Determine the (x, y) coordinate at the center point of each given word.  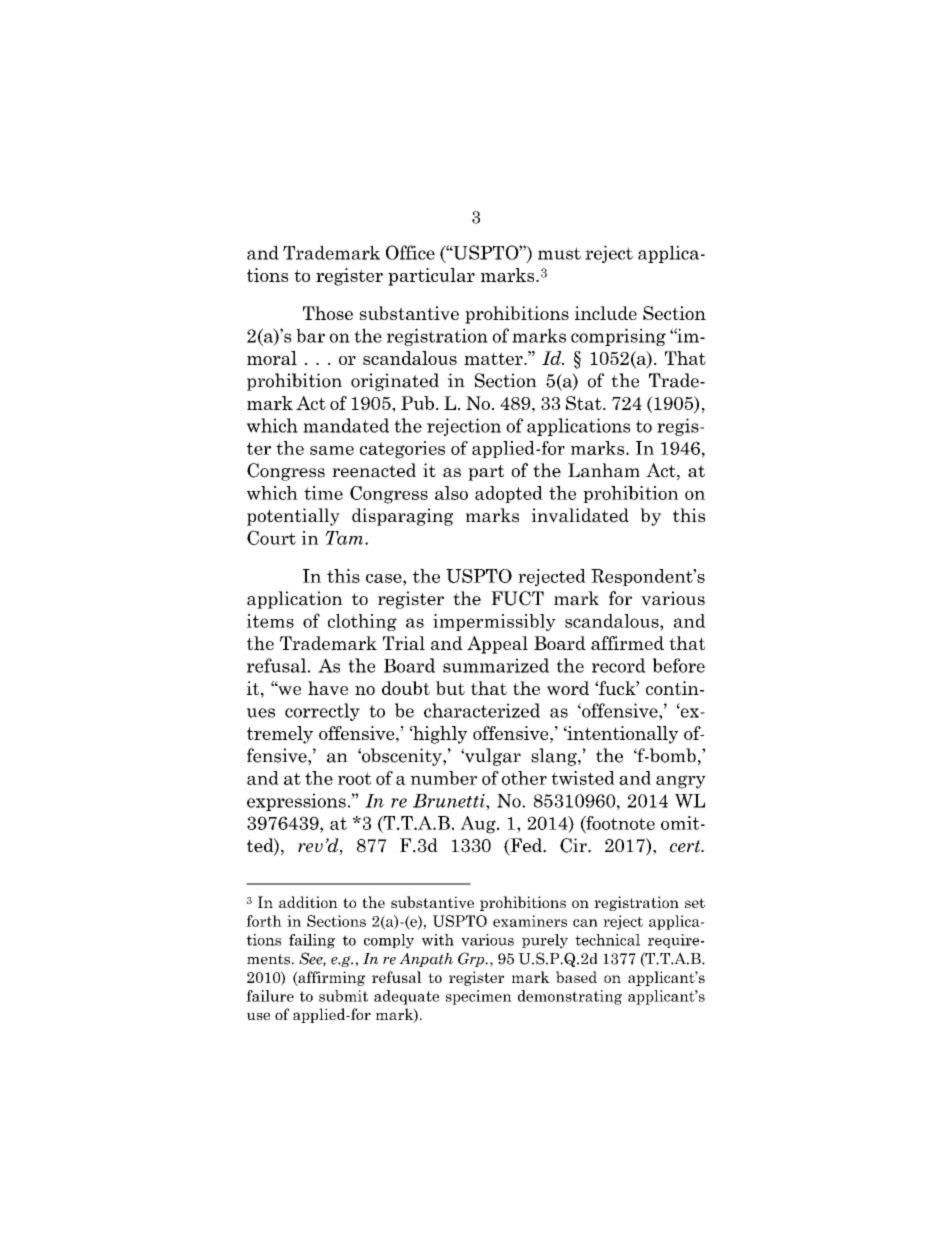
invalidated (580, 515)
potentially (293, 517)
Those (328, 313)
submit (343, 996)
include (606, 313)
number (443, 778)
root (354, 778)
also (451, 493)
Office (410, 252)
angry (681, 782)
